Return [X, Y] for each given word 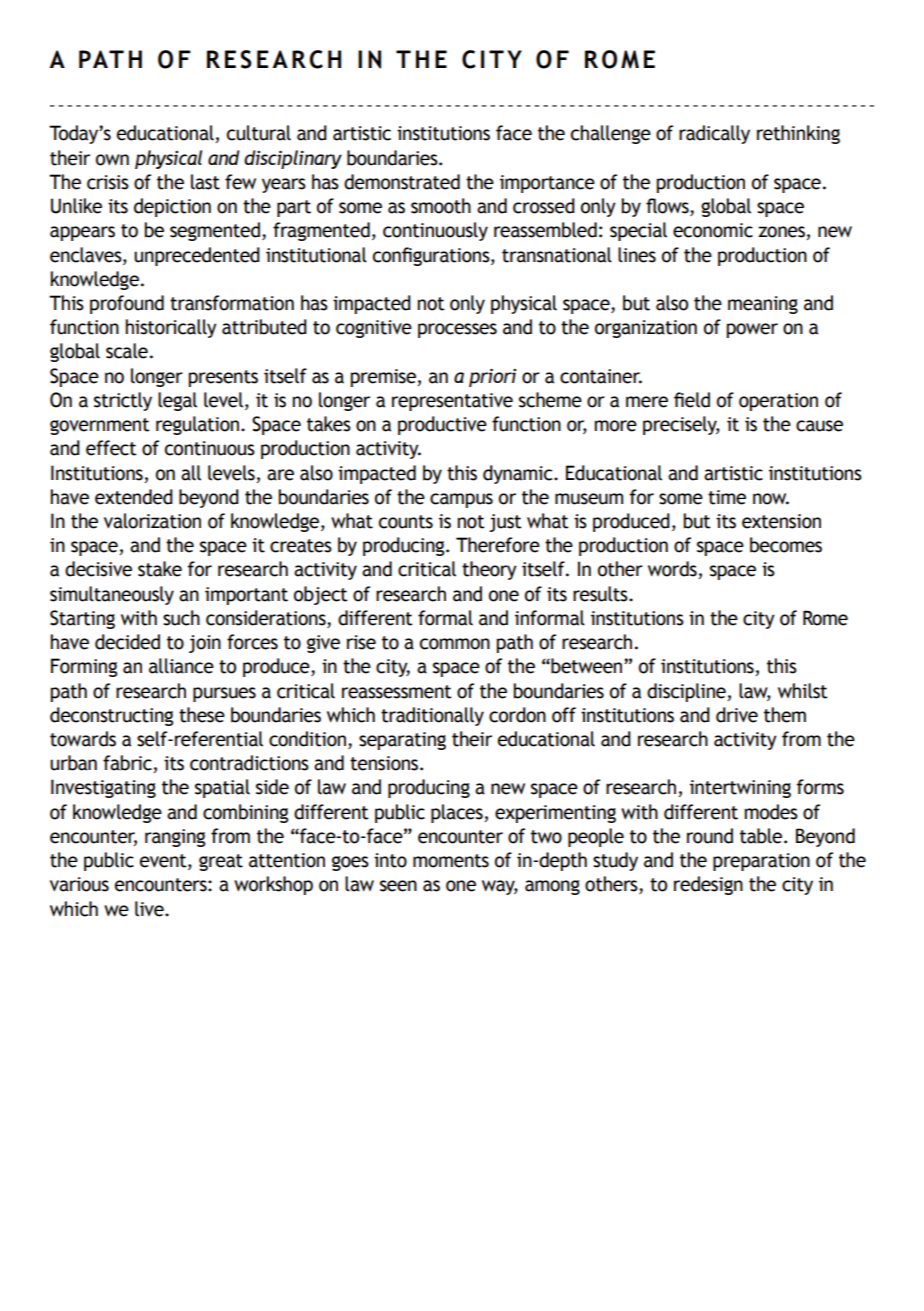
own [112, 160]
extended [134, 497]
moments [451, 861]
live [150, 909]
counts [406, 522]
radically [714, 134]
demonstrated [402, 182]
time [727, 497]
